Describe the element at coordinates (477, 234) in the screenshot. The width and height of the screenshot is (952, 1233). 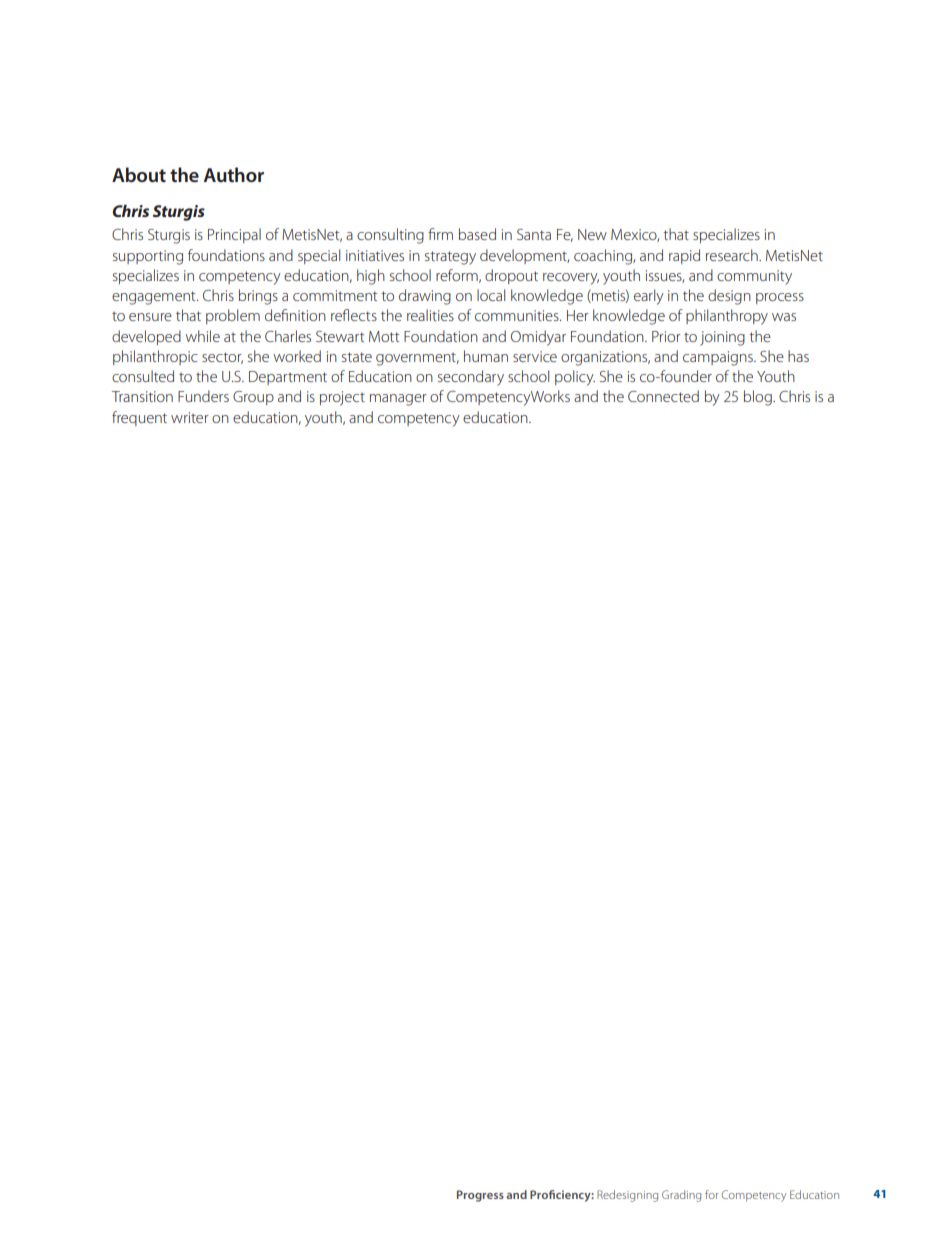
I see `based` at that location.
